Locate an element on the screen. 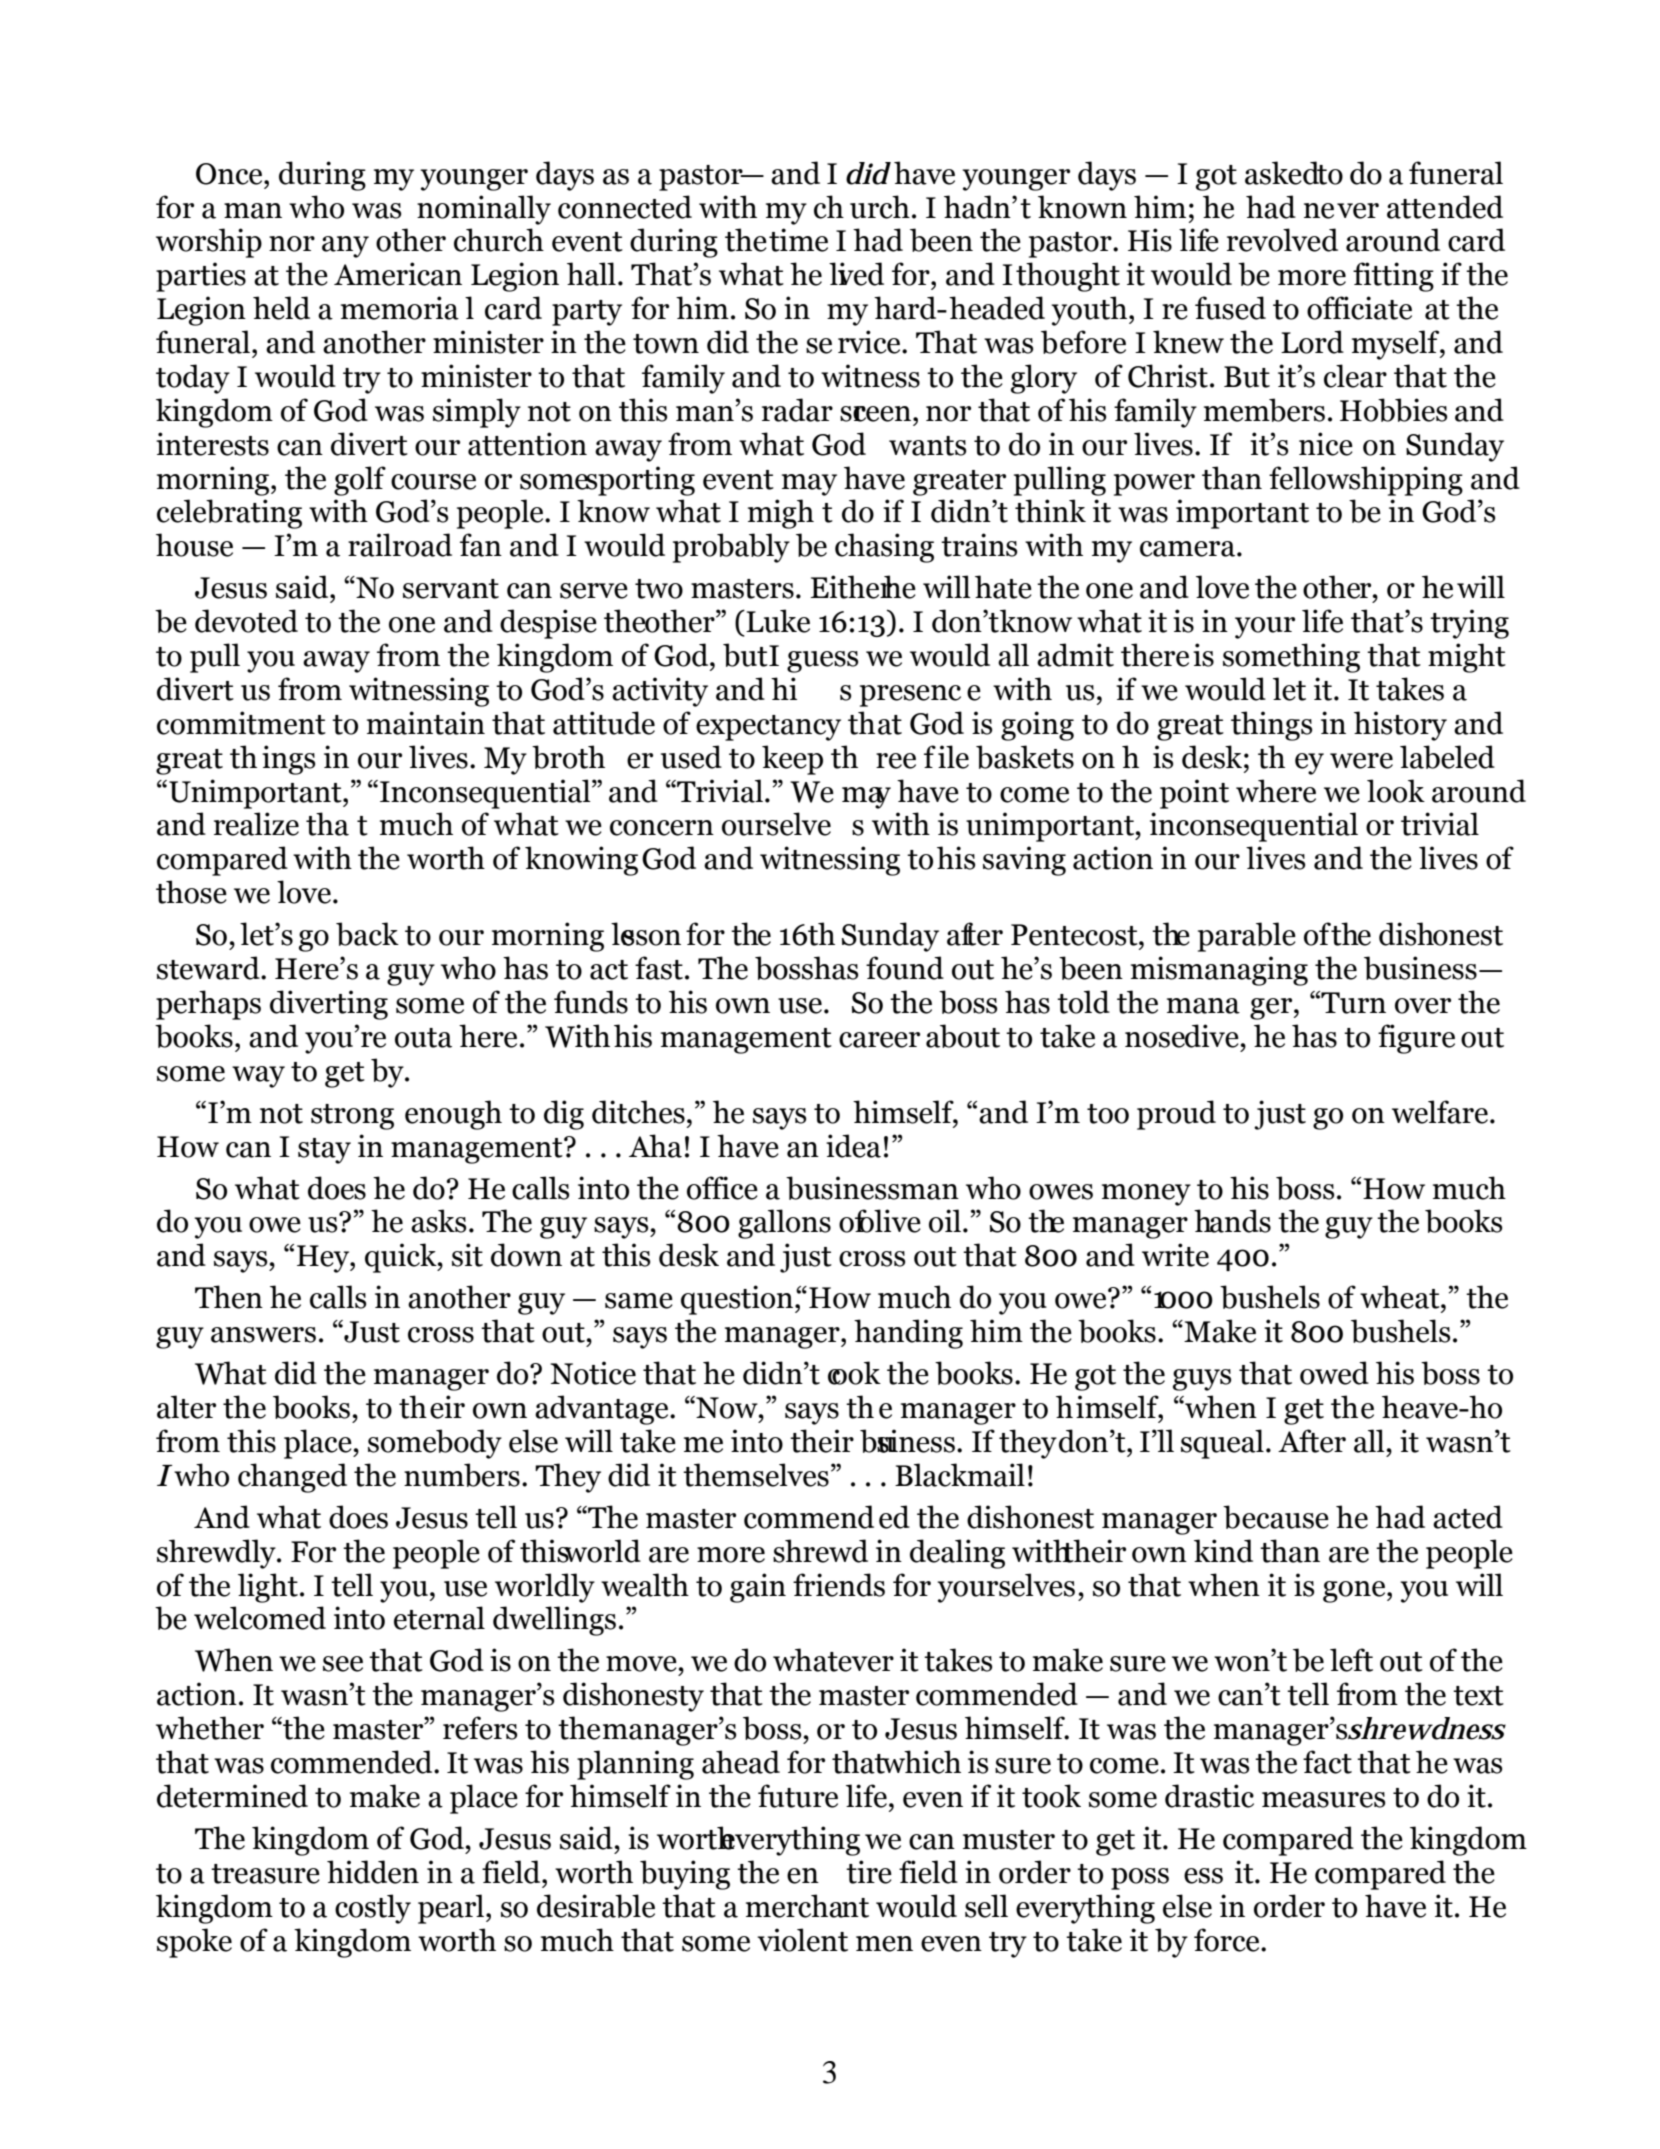 The image size is (1660, 2149). career is located at coordinates (879, 1040).
